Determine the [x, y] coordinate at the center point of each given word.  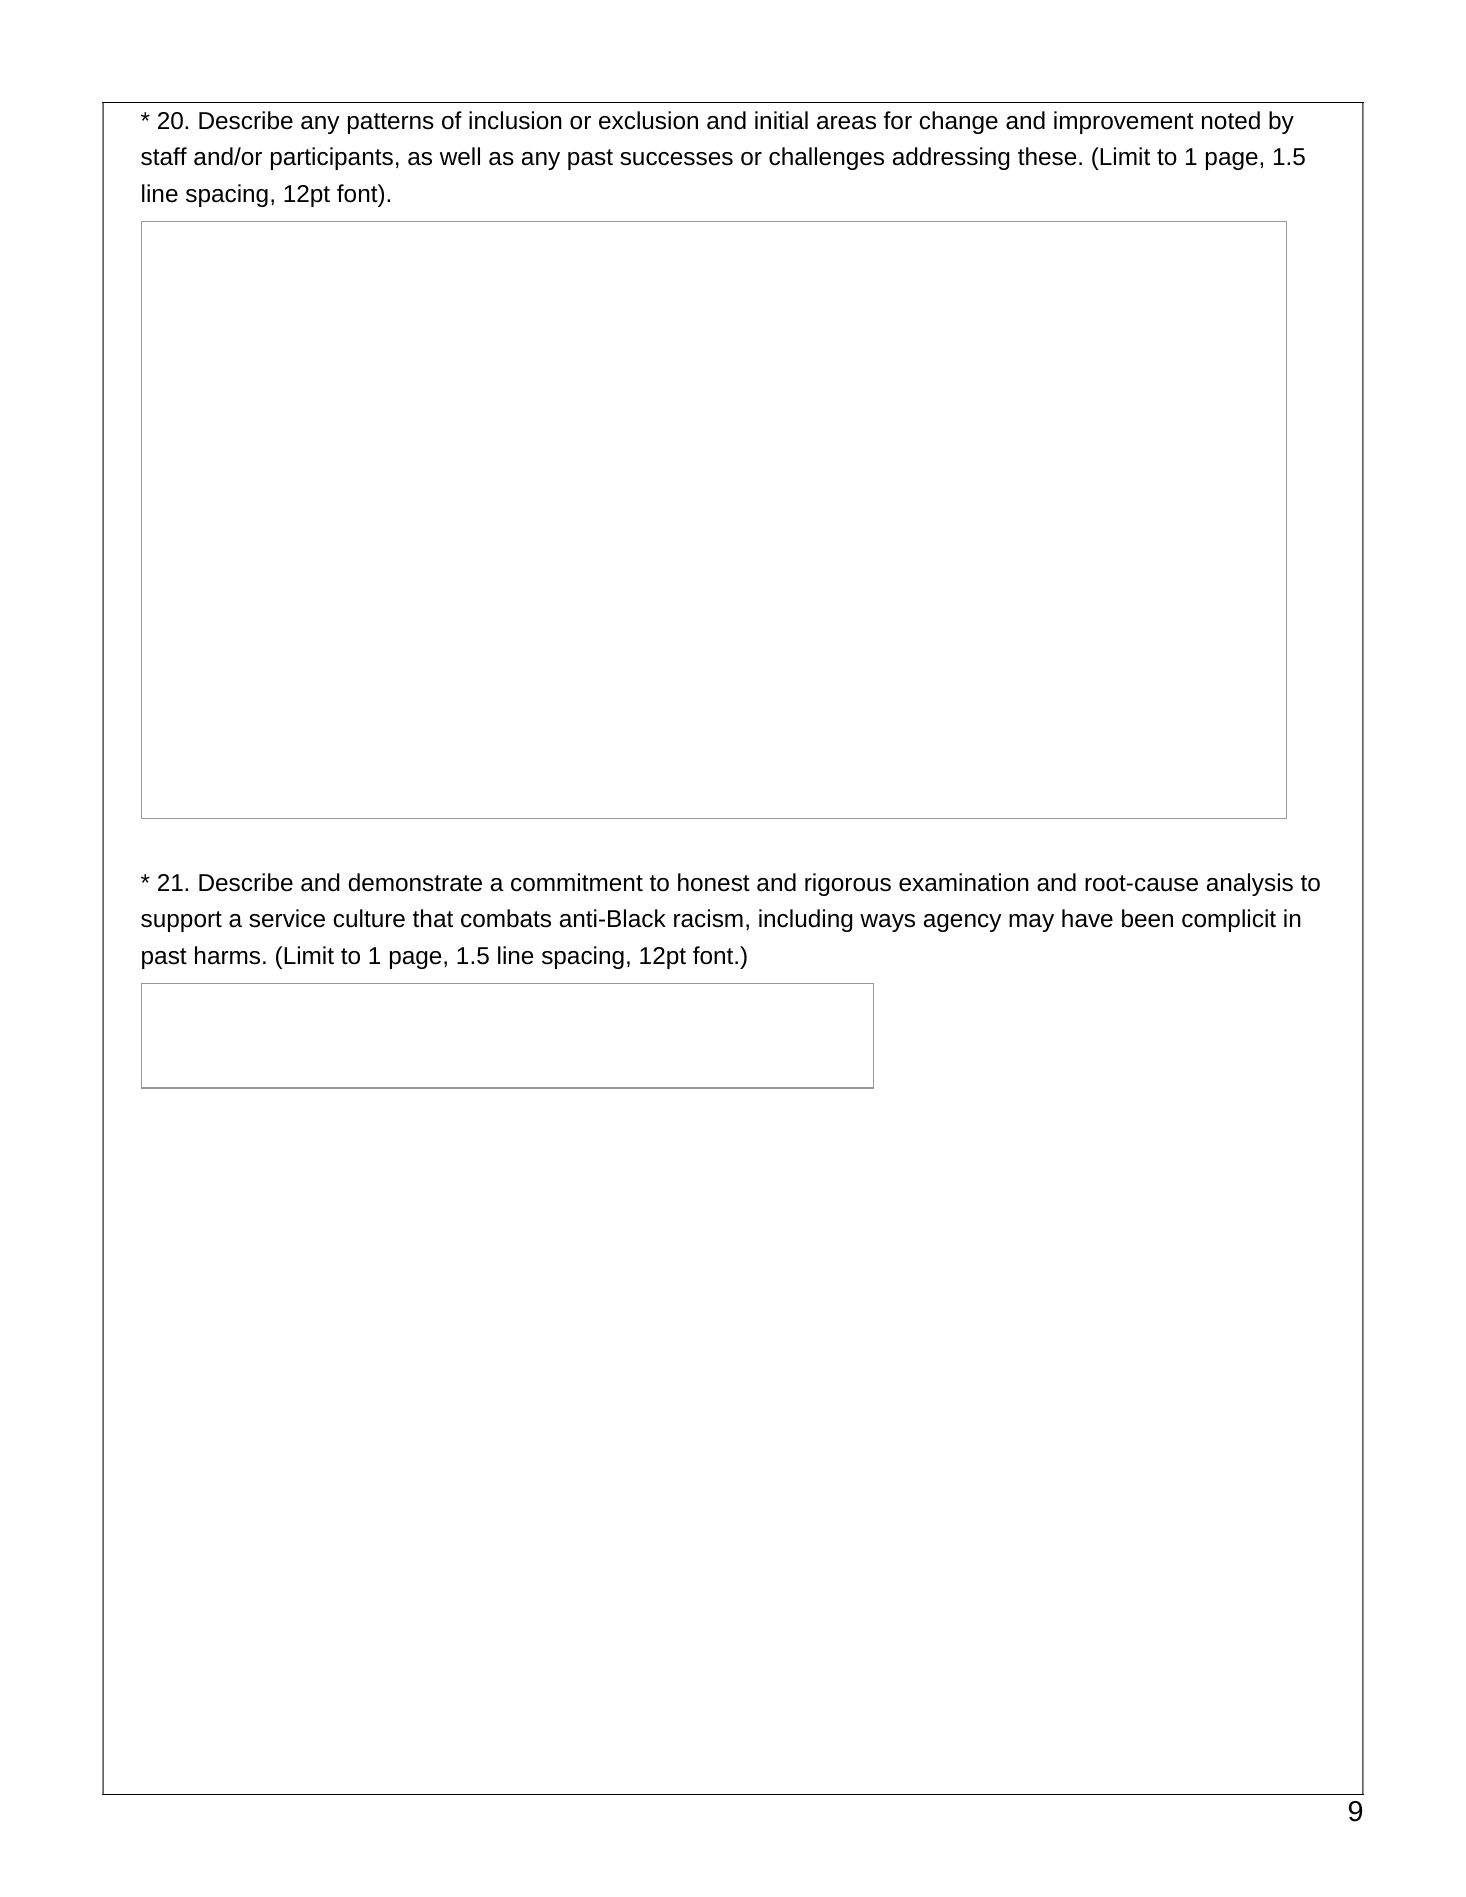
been [1147, 918]
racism [708, 918]
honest [714, 882]
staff [164, 156]
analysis [1250, 884]
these [1047, 156]
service [287, 918]
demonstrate [415, 882]
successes [676, 159]
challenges [826, 158]
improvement [1124, 122]
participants [332, 158]
